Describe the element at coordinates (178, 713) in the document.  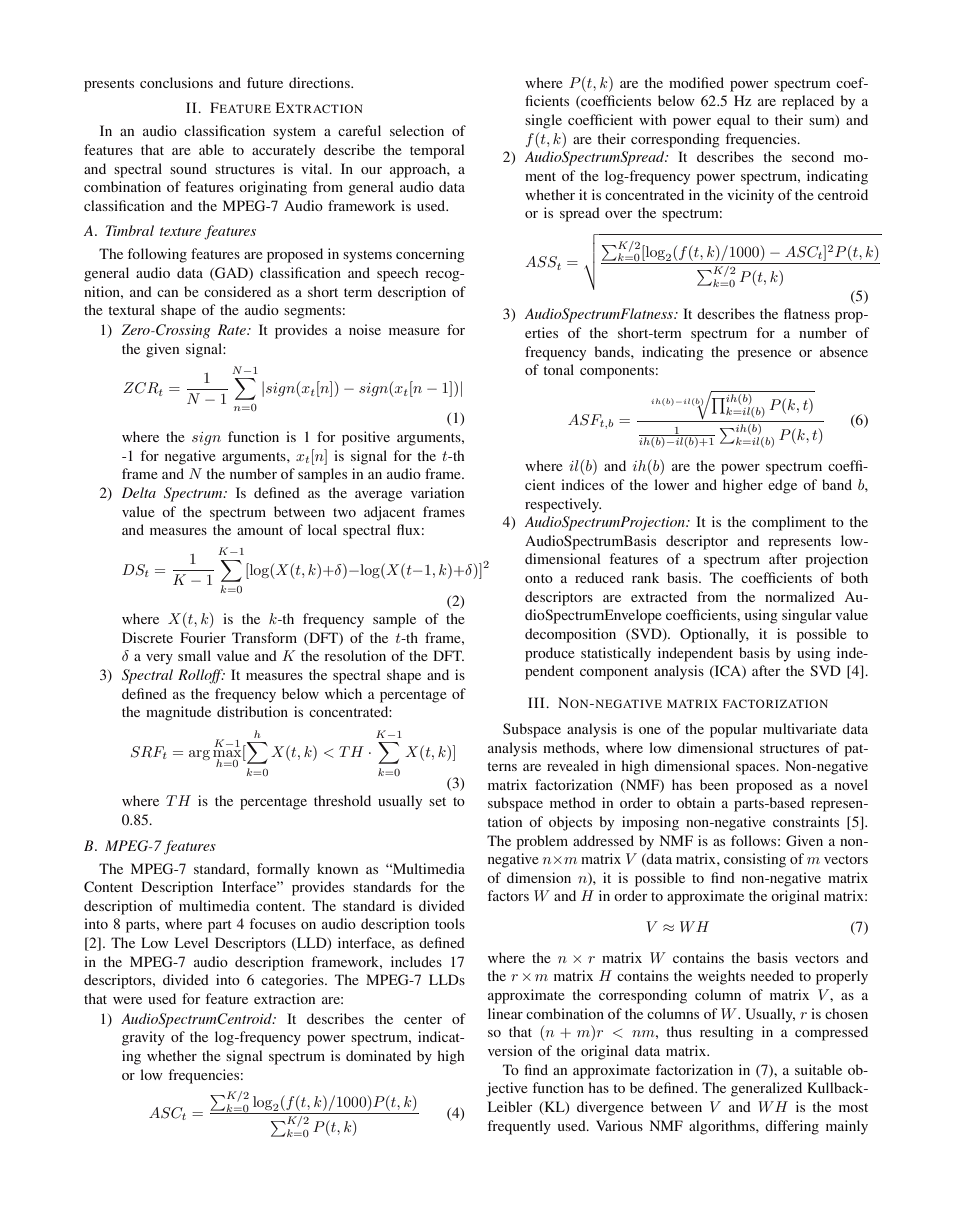
I see `magnitude` at that location.
